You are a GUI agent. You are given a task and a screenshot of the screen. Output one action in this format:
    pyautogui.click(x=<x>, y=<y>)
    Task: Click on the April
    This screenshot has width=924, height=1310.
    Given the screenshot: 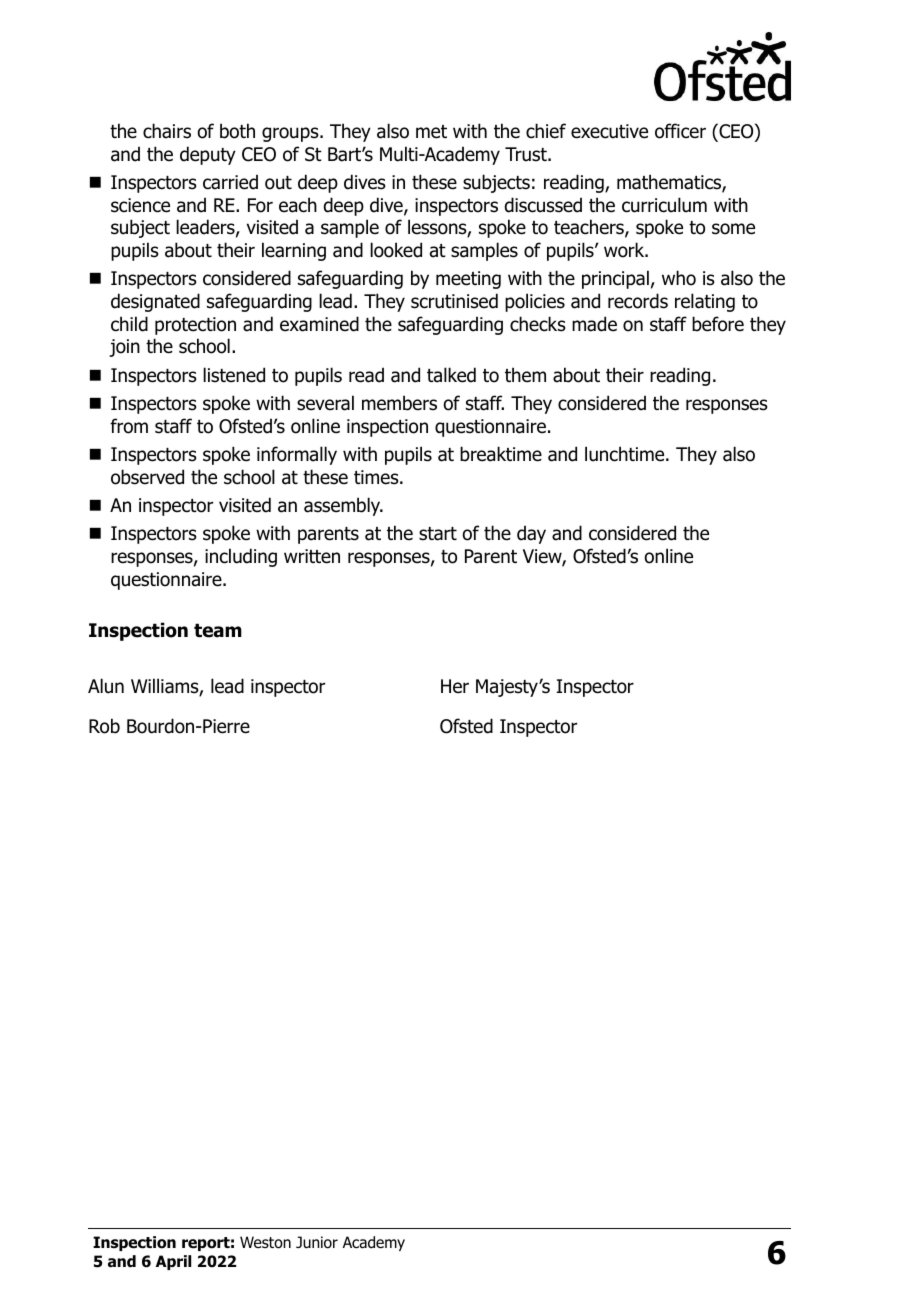 What is the action you would take?
    pyautogui.click(x=173, y=1262)
